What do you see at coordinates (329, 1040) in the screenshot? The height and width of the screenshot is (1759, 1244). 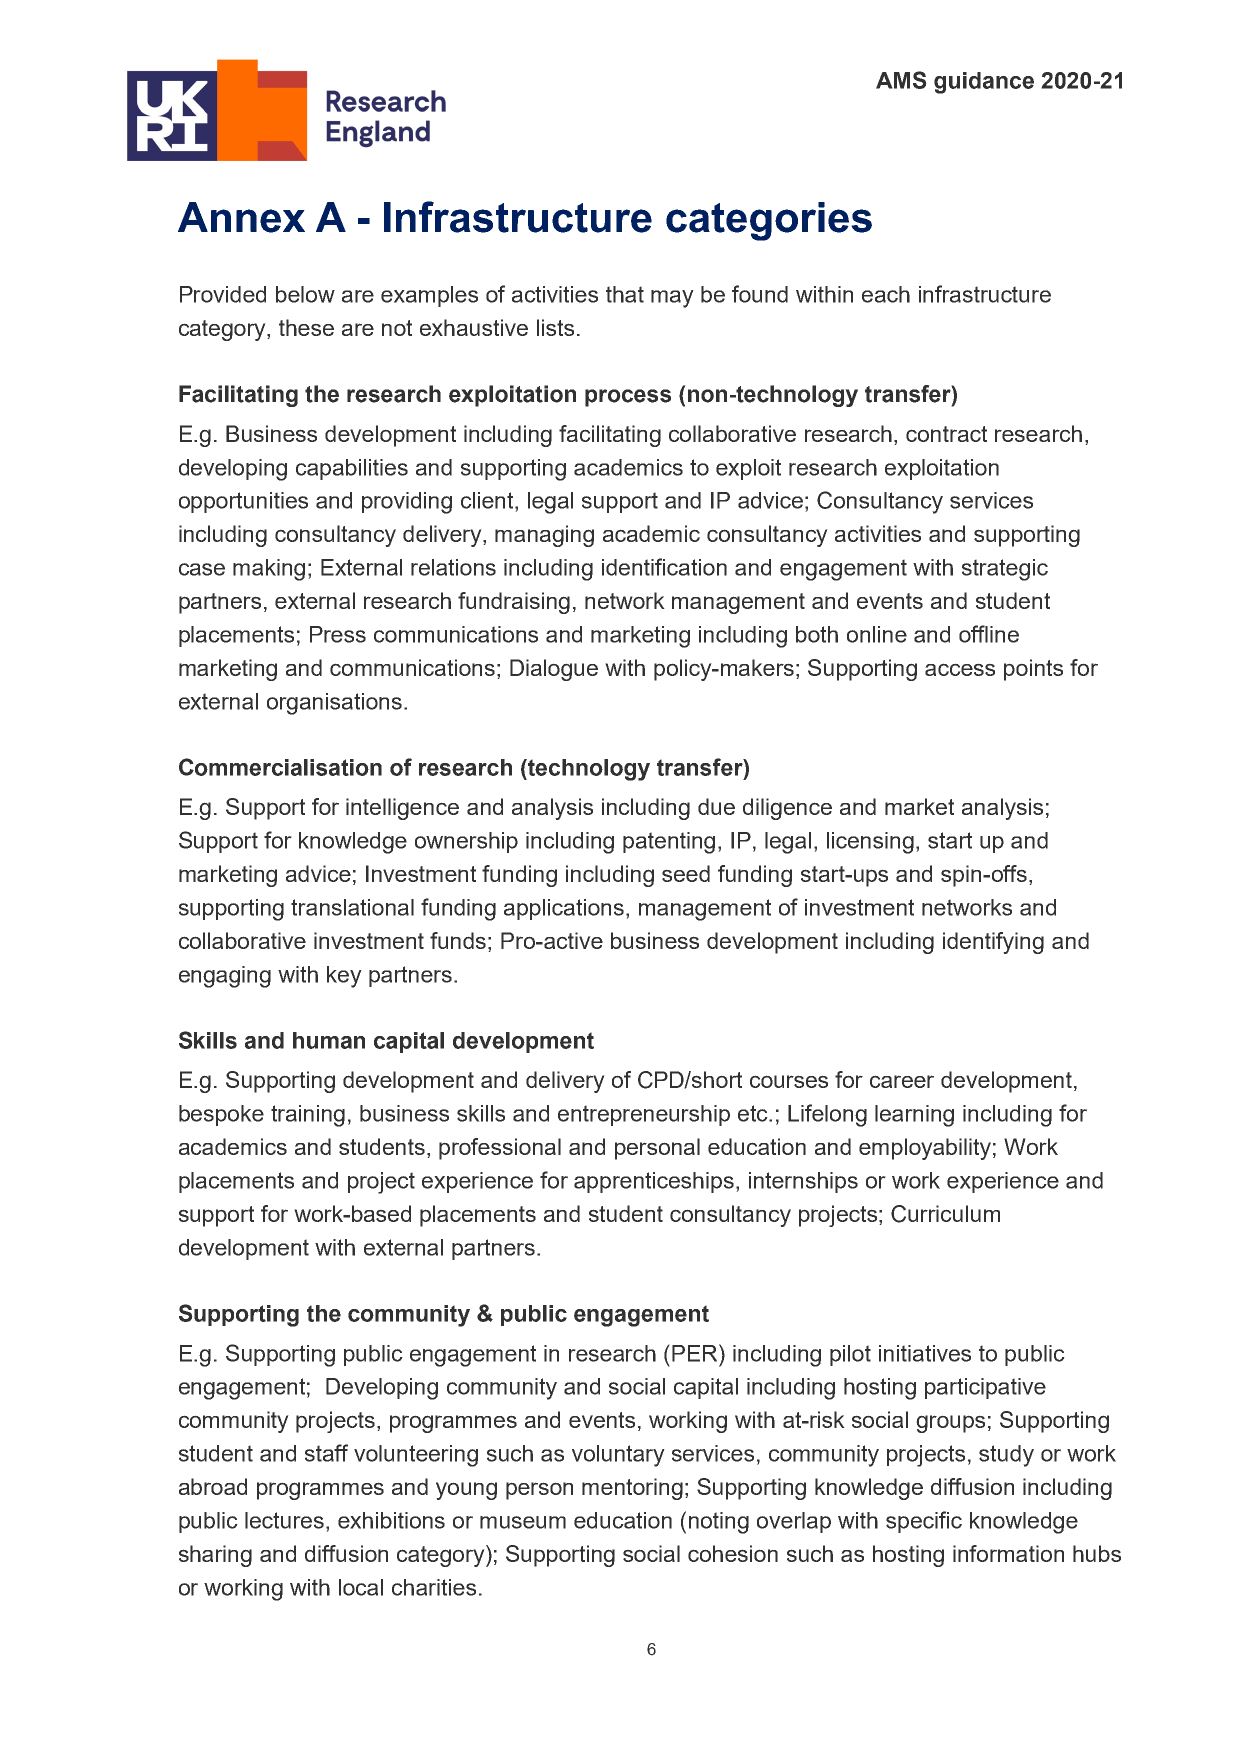 I see `human` at bounding box center [329, 1040].
